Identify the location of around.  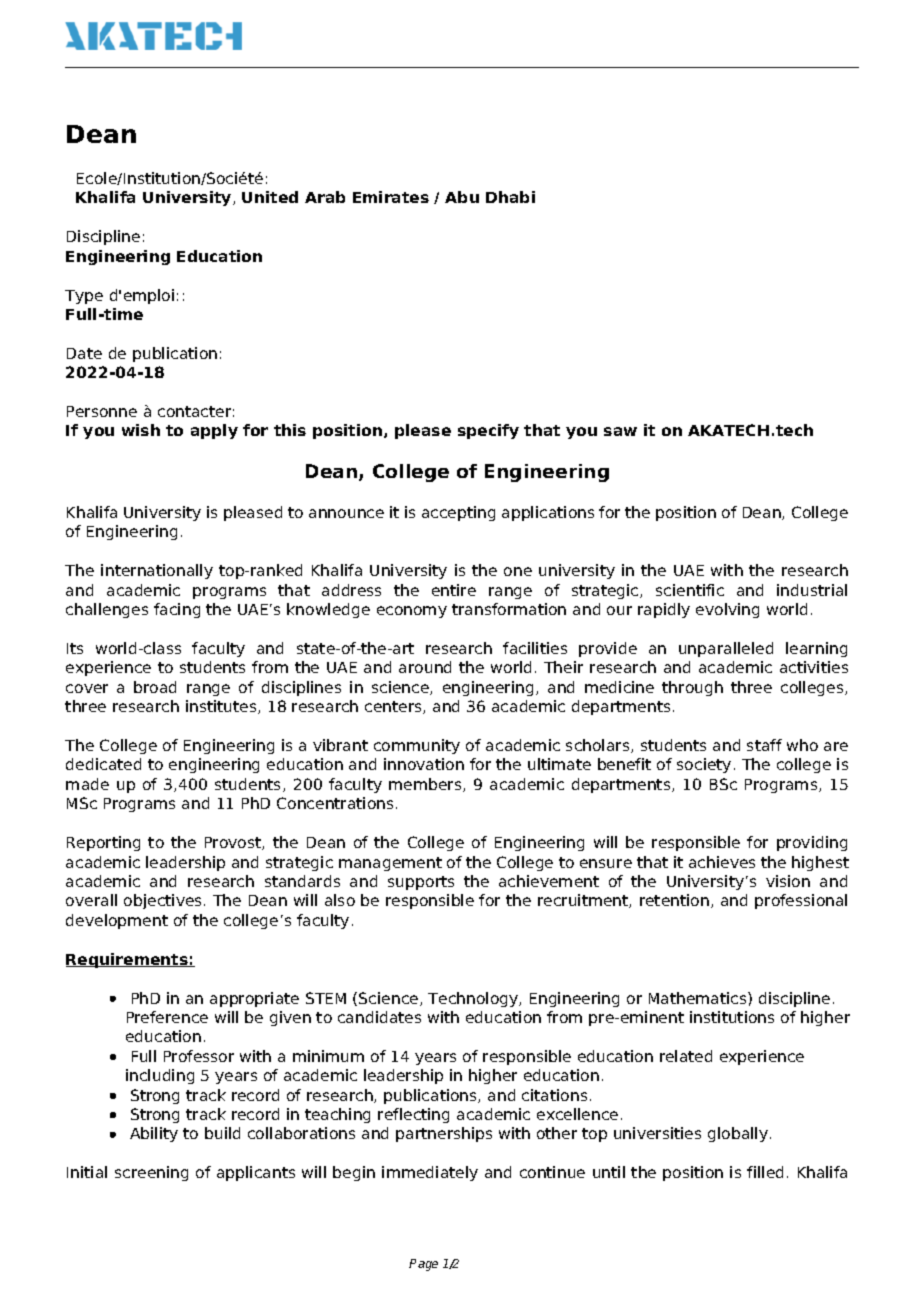
(425, 667).
